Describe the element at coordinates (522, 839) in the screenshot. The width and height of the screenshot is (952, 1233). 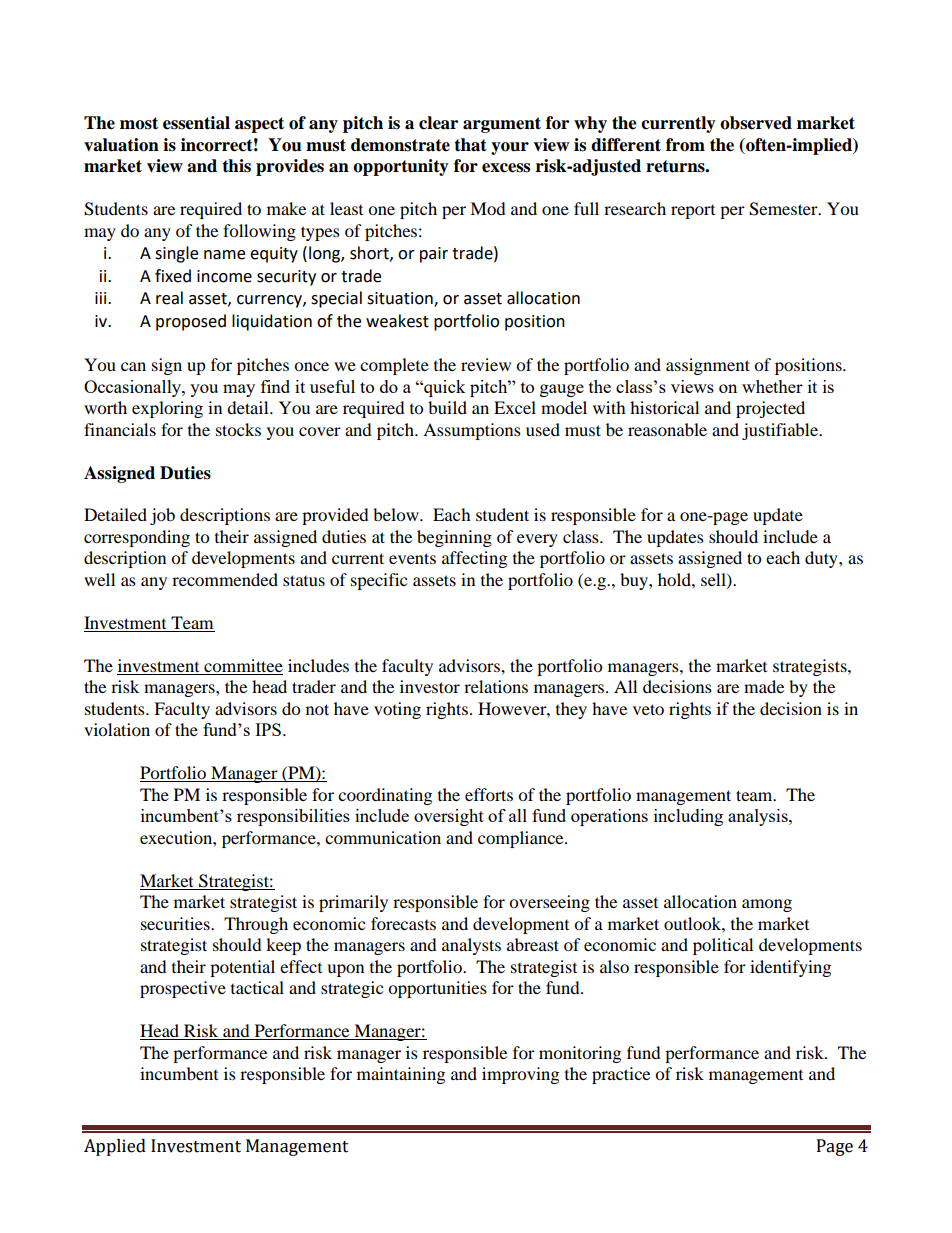
I see `compliance` at that location.
